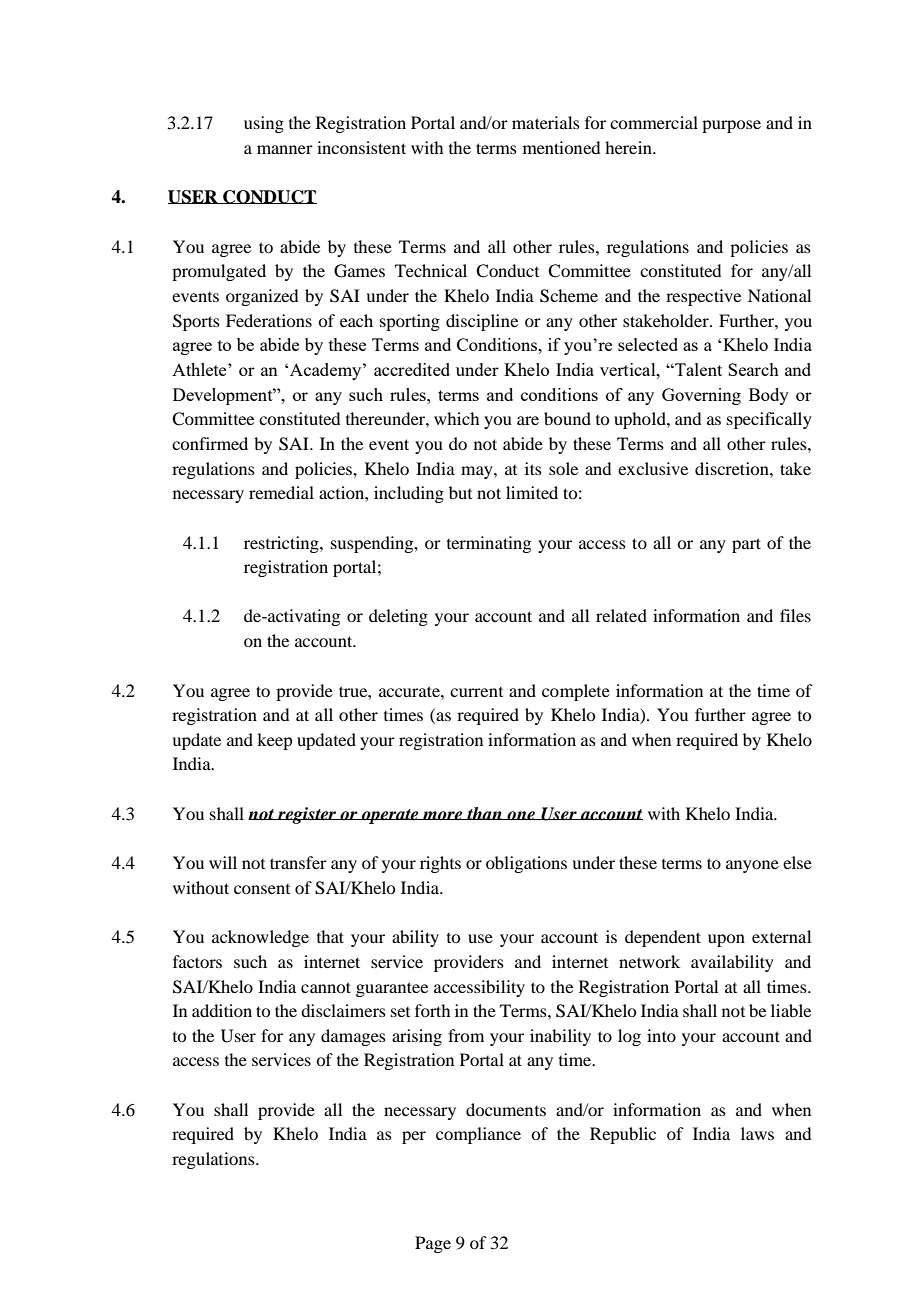  I want to click on confirmed, so click(210, 443).
